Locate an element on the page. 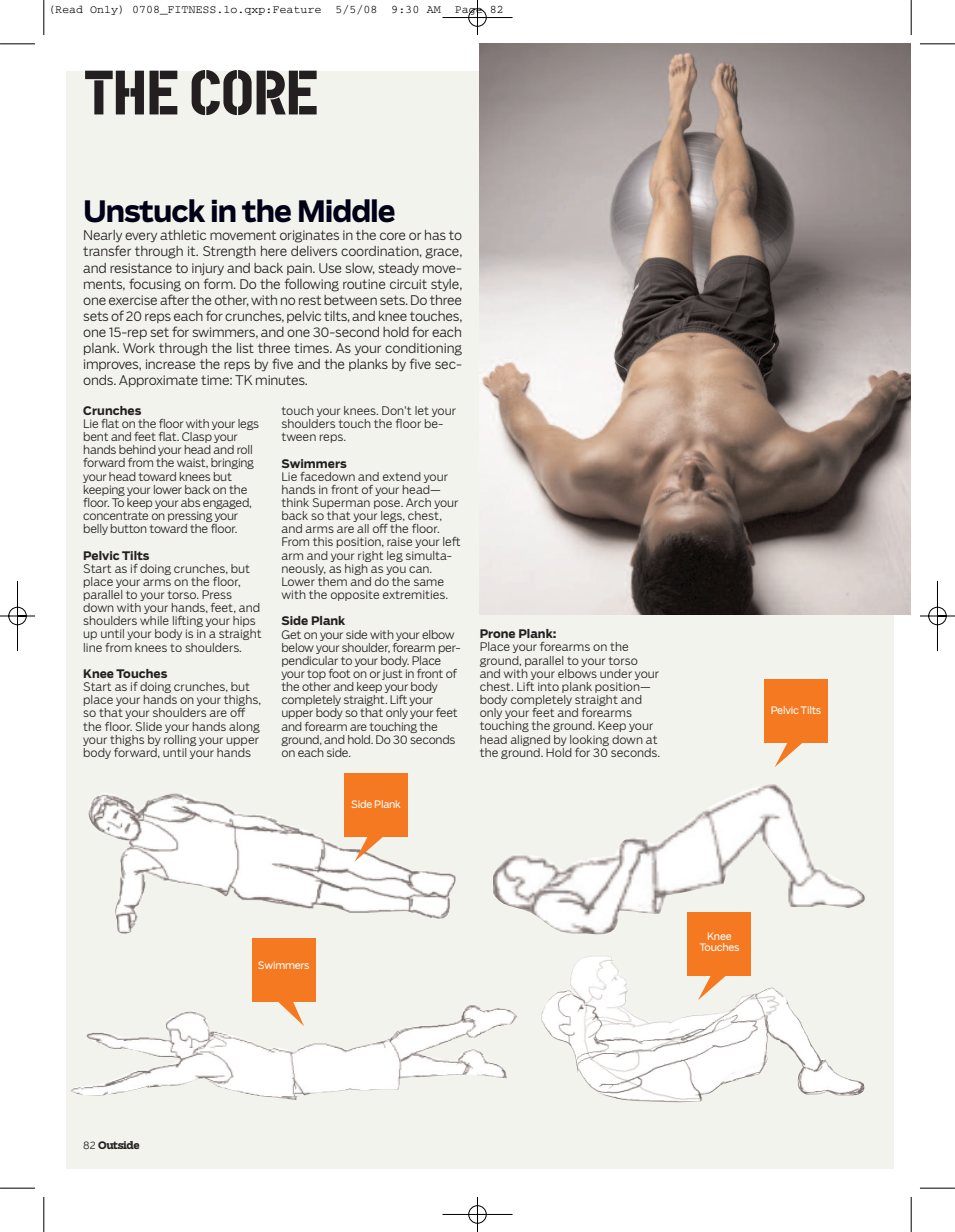  Superman is located at coordinates (341, 503).
